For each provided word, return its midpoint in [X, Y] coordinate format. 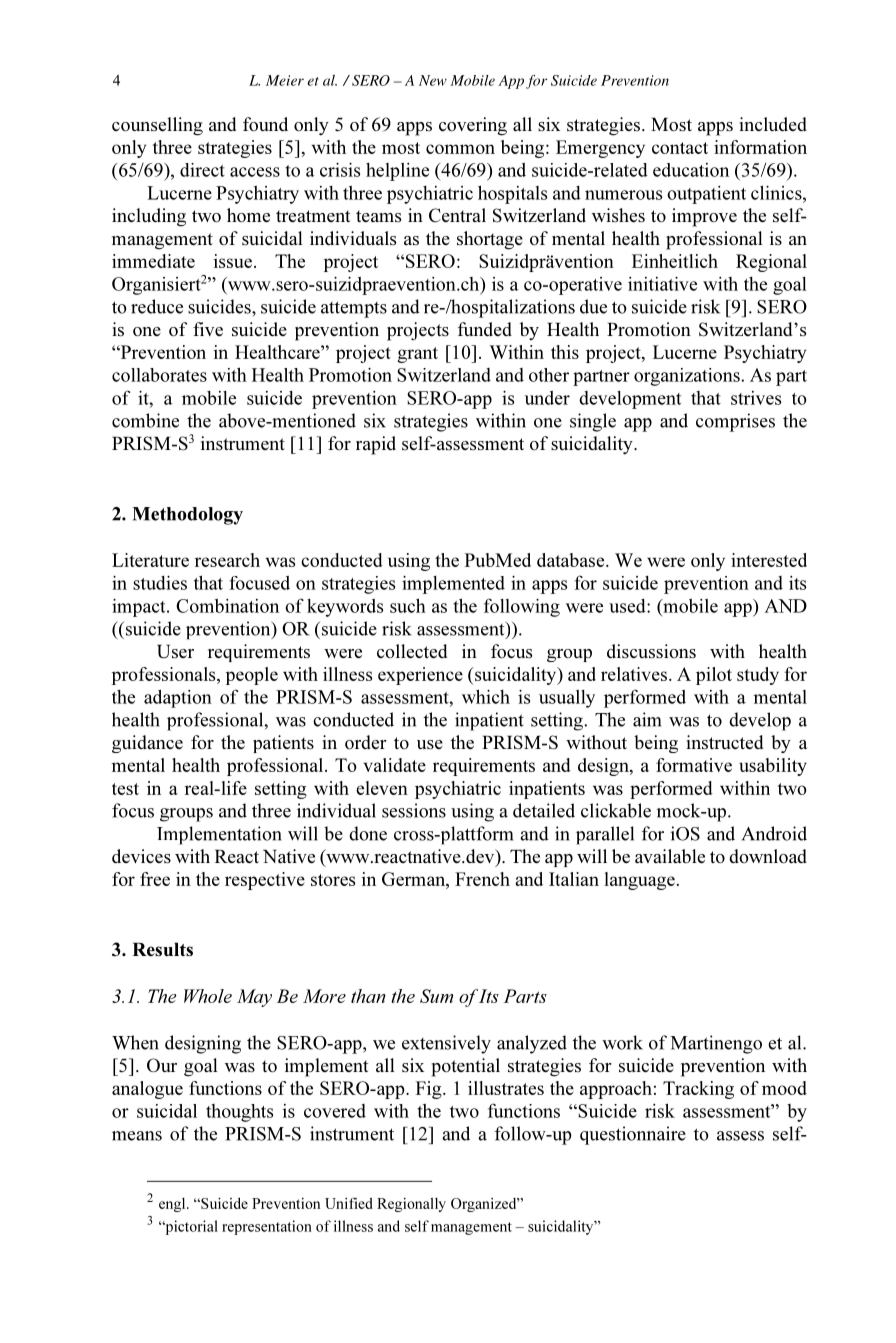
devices [141, 856]
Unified [349, 1203]
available [670, 856]
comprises [735, 422]
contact [680, 148]
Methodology [187, 516]
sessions [414, 810]
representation [267, 1227]
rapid [376, 445]
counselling [157, 126]
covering [473, 126]
